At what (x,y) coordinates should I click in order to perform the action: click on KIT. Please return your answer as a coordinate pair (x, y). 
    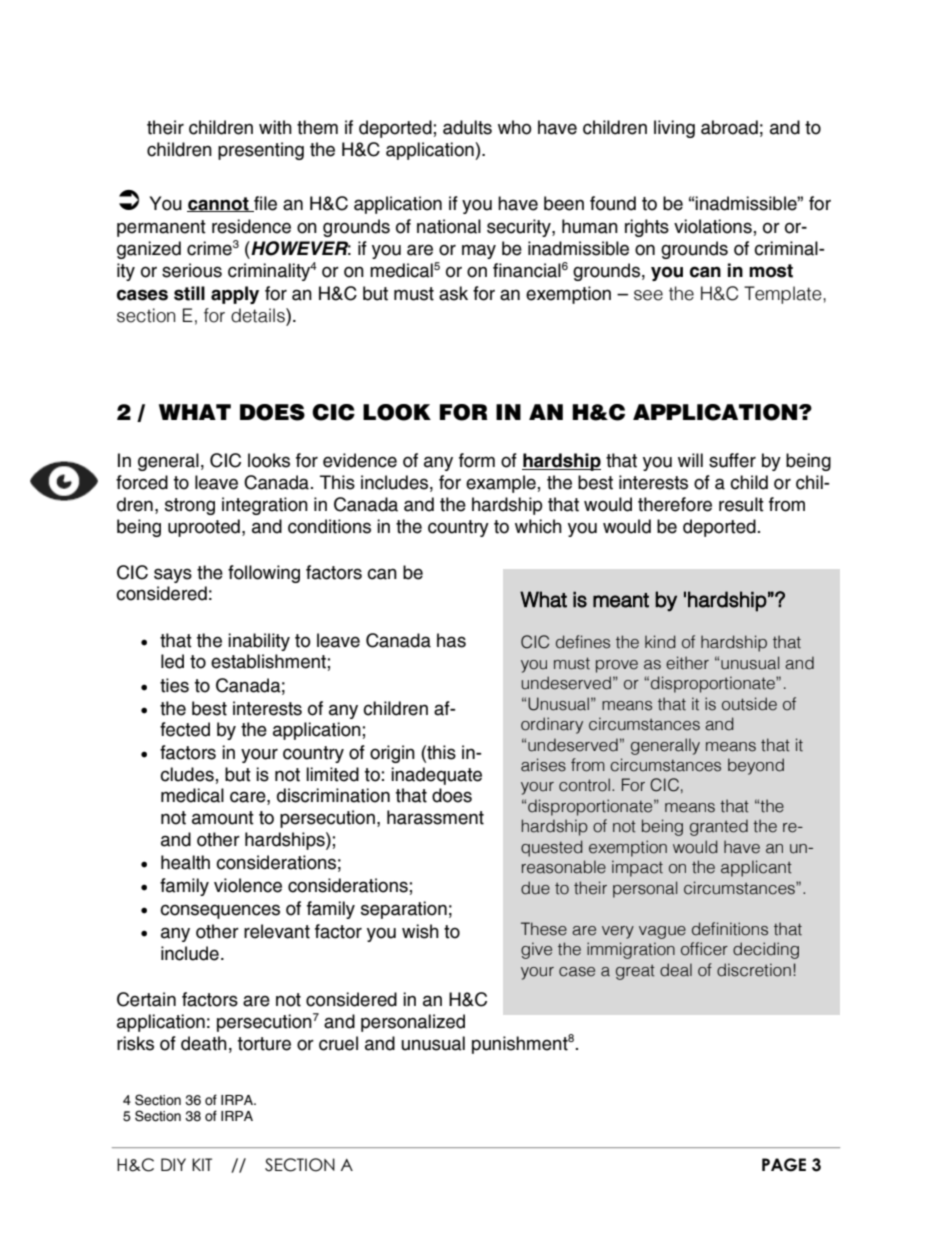
    Looking at the image, I should click on (202, 1164).
